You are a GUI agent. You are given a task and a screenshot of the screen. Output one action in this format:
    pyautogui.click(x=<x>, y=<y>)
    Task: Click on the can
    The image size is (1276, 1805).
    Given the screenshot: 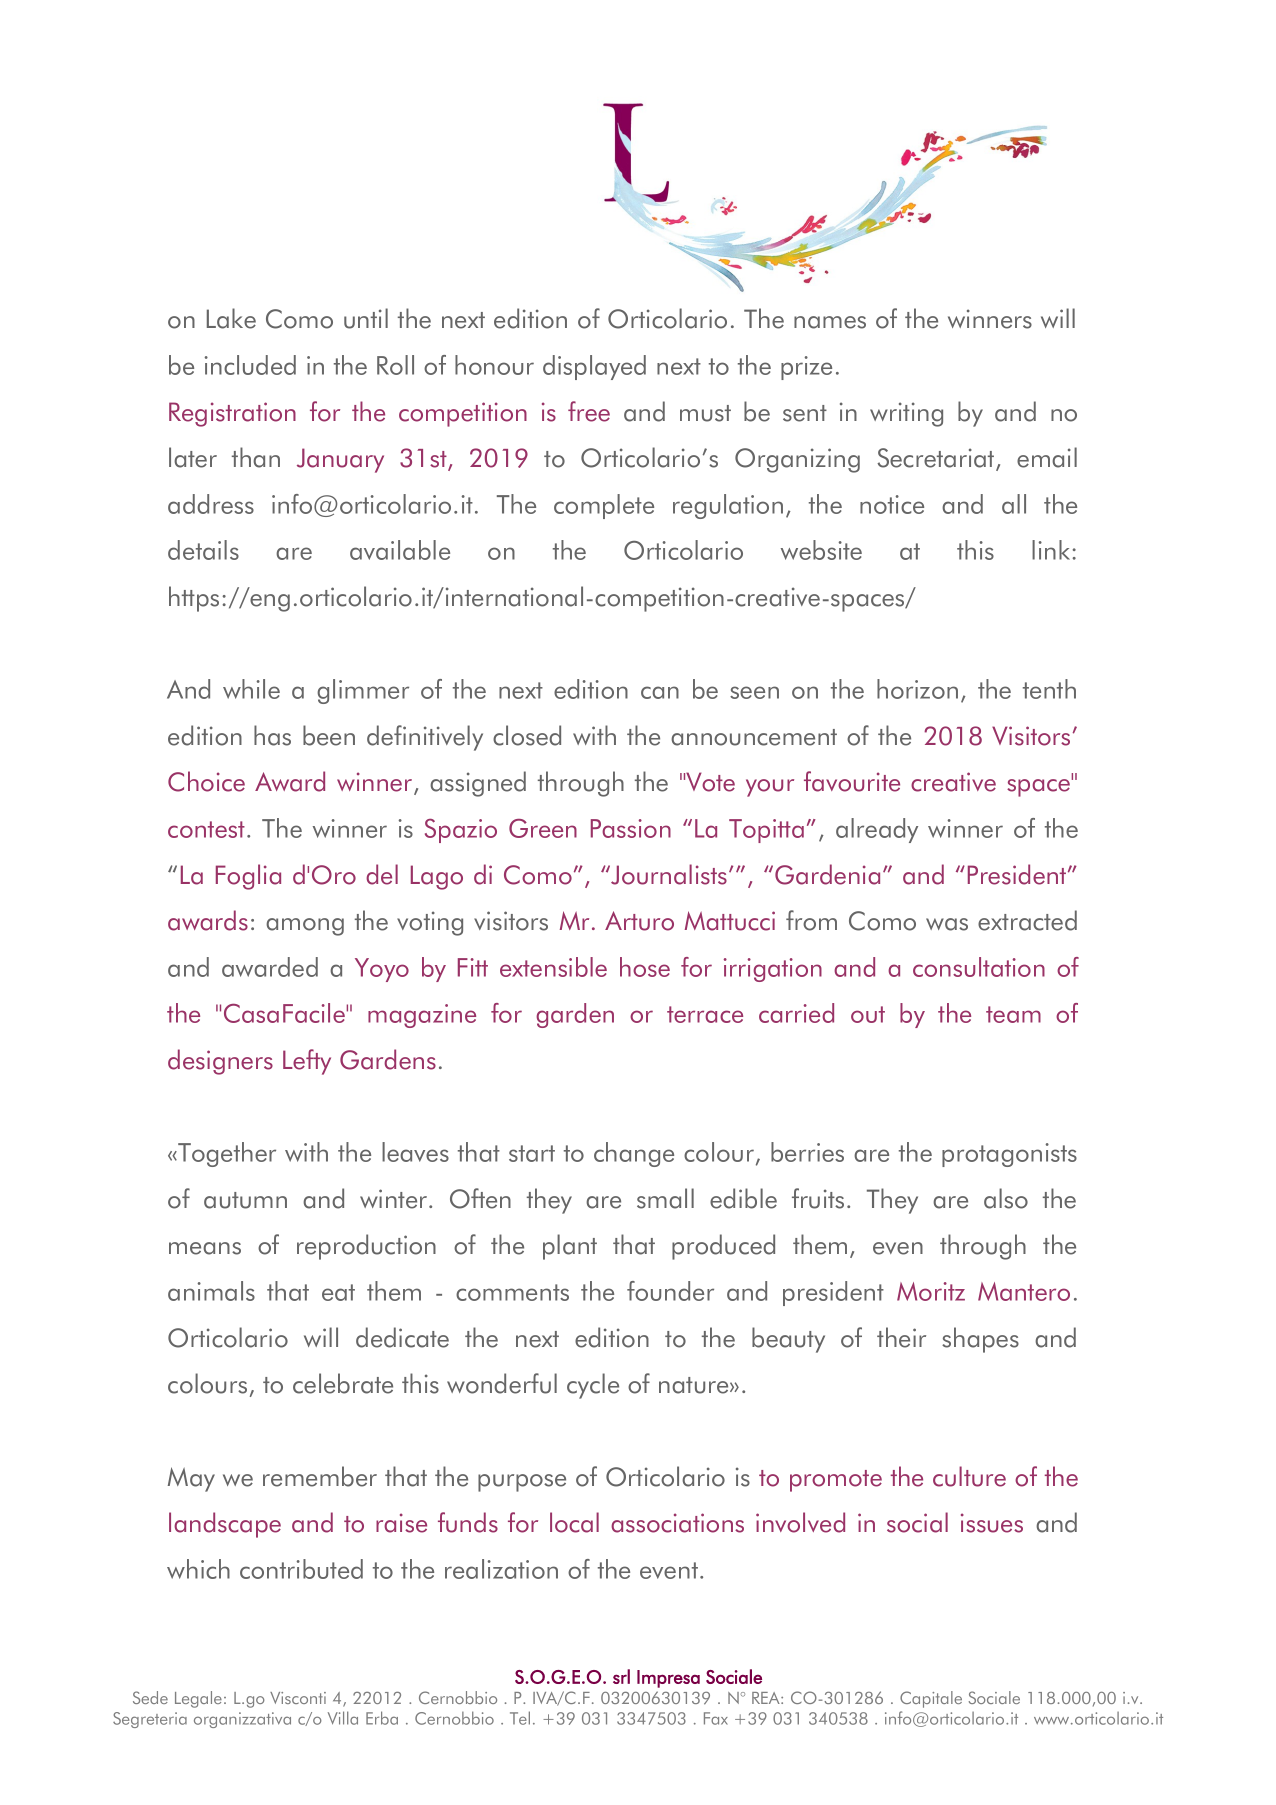 What is the action you would take?
    pyautogui.click(x=660, y=692)
